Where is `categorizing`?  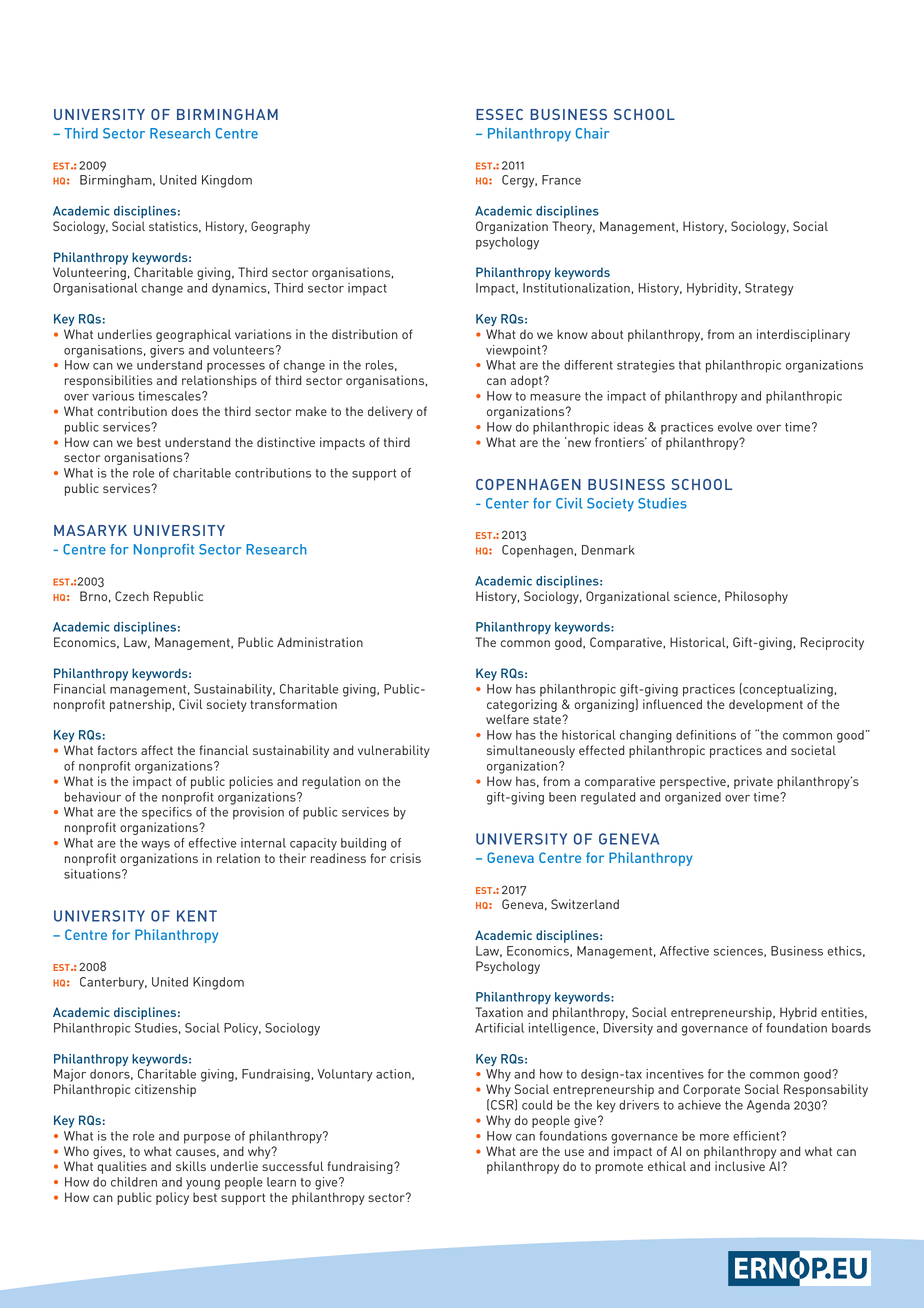
categorizing is located at coordinates (522, 705).
